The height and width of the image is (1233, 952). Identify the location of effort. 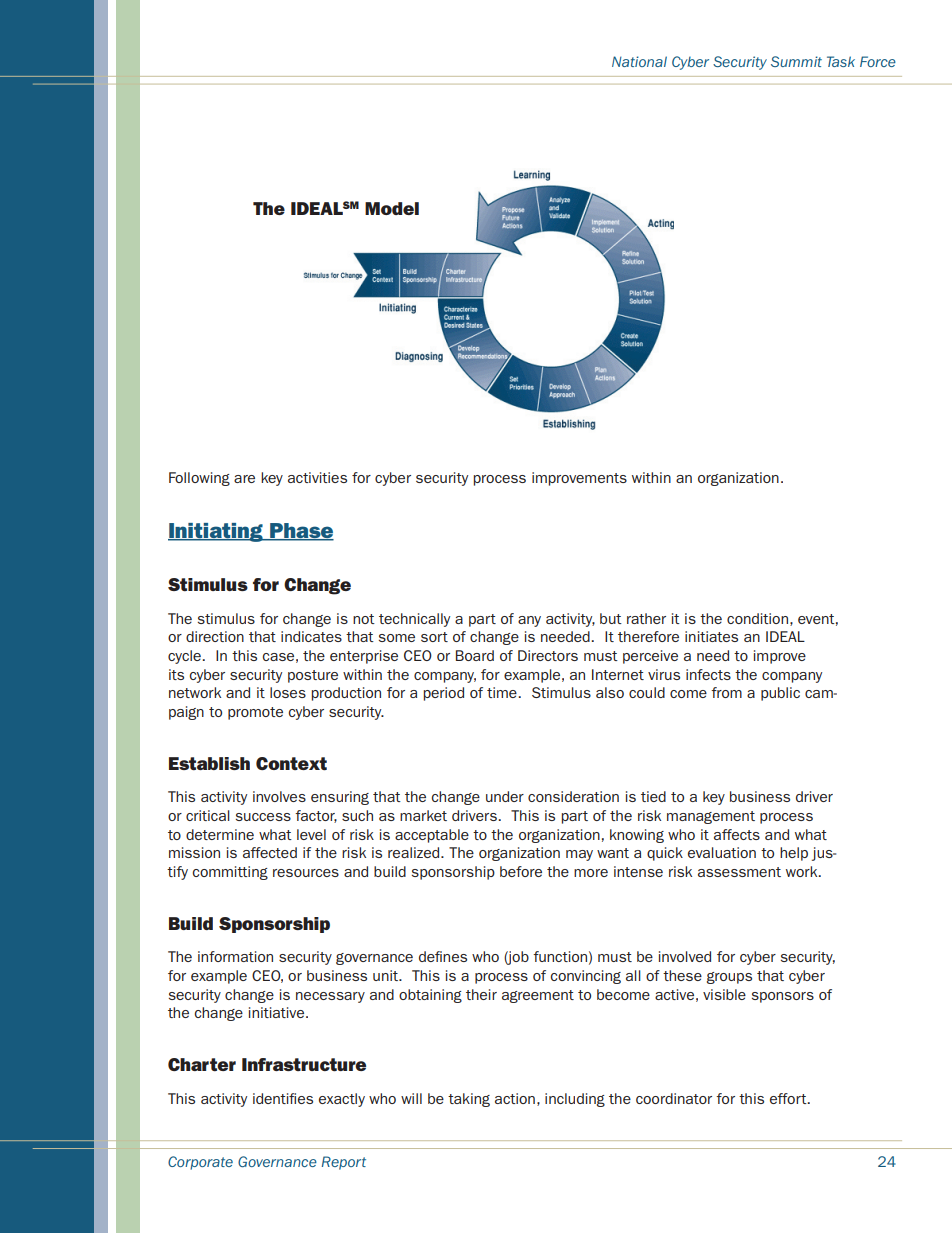
(789, 1098).
